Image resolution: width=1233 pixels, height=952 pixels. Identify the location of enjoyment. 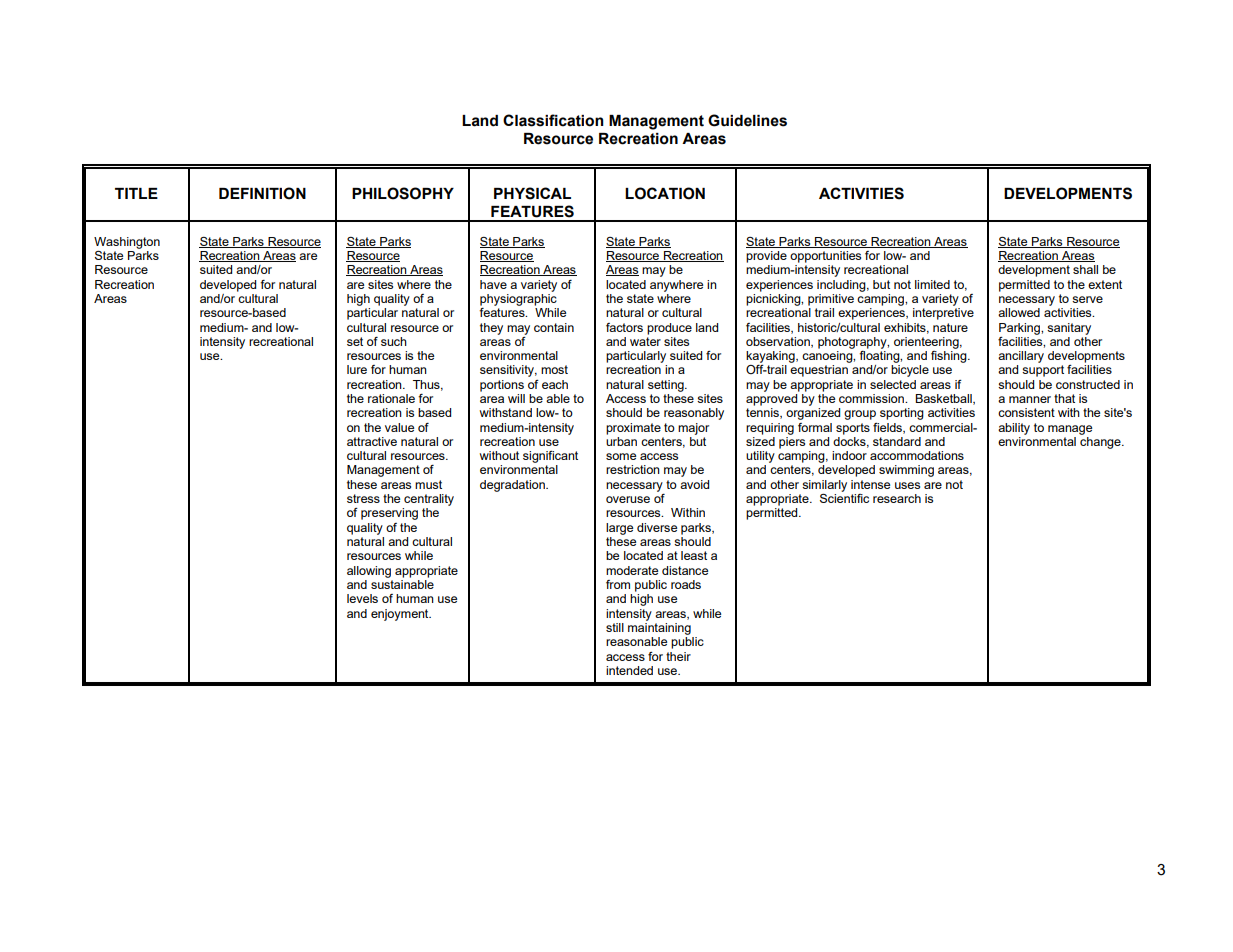
(401, 615).
